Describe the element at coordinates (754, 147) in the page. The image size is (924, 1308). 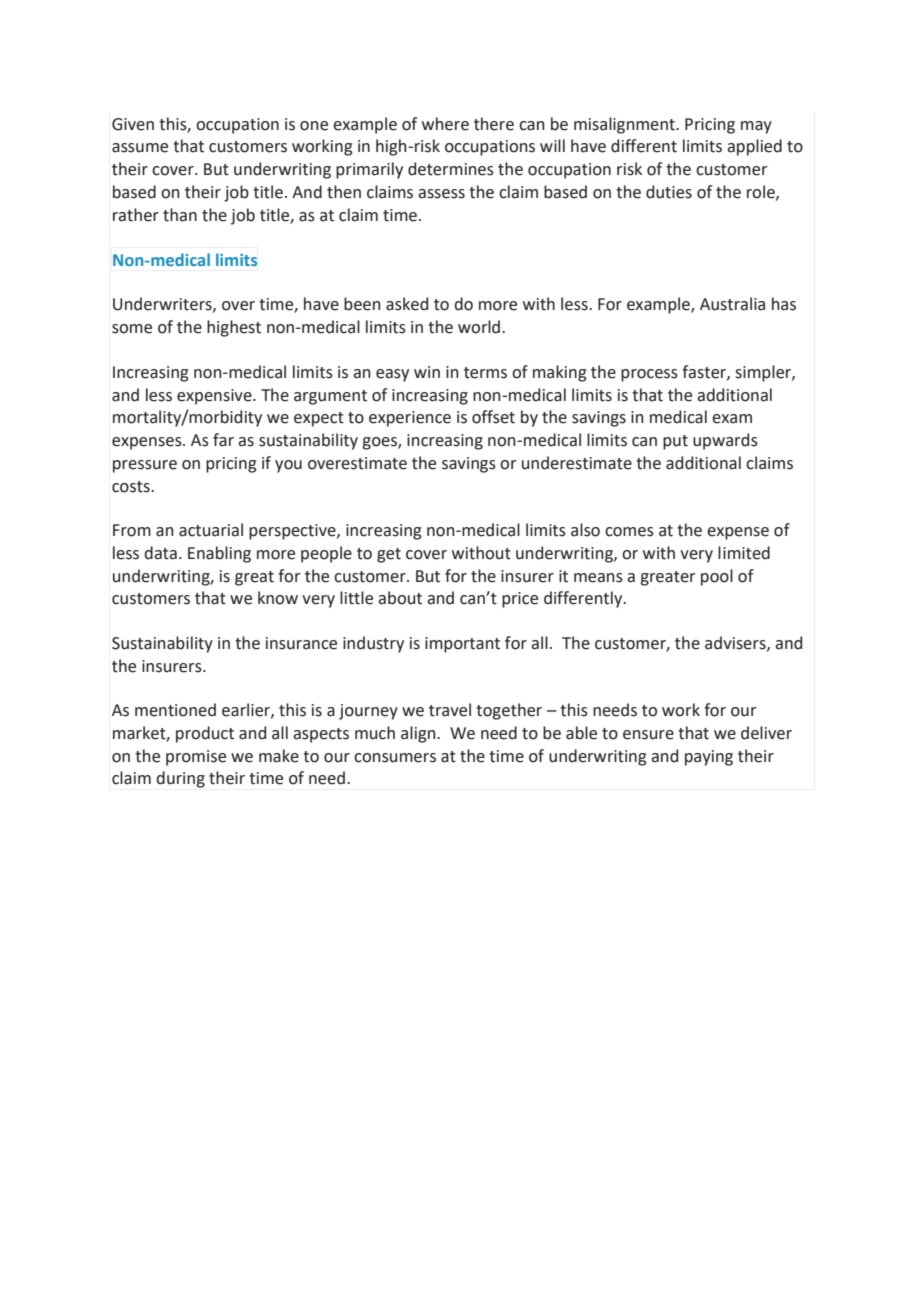
I see `applied` at that location.
